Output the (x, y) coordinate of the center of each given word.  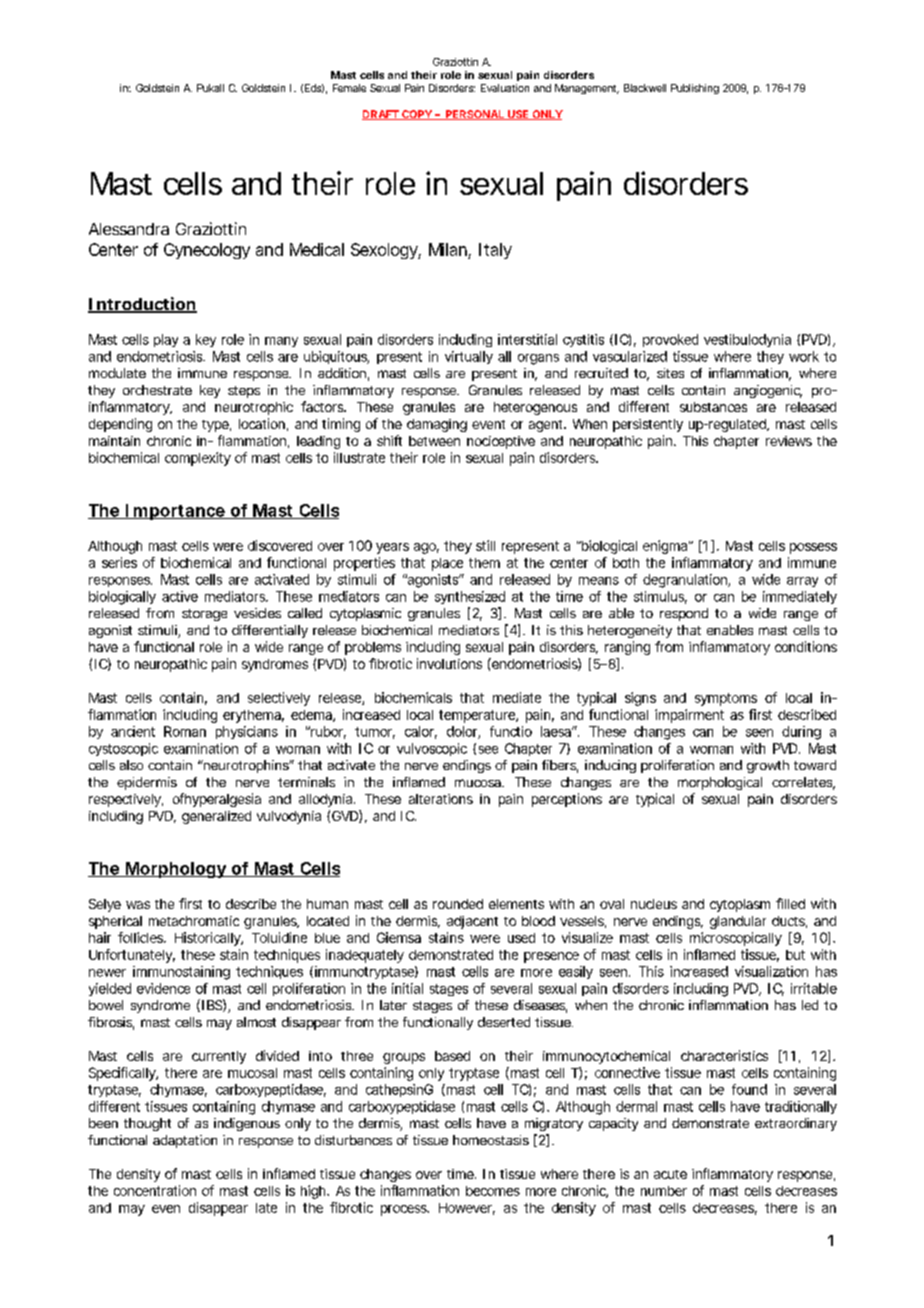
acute (670, 1174)
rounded (458, 904)
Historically (208, 939)
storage (204, 615)
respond (684, 614)
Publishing (695, 89)
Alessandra (129, 229)
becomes (493, 1191)
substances (713, 407)
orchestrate (157, 390)
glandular (738, 922)
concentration (155, 1190)
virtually (469, 357)
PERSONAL (474, 115)
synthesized (470, 597)
